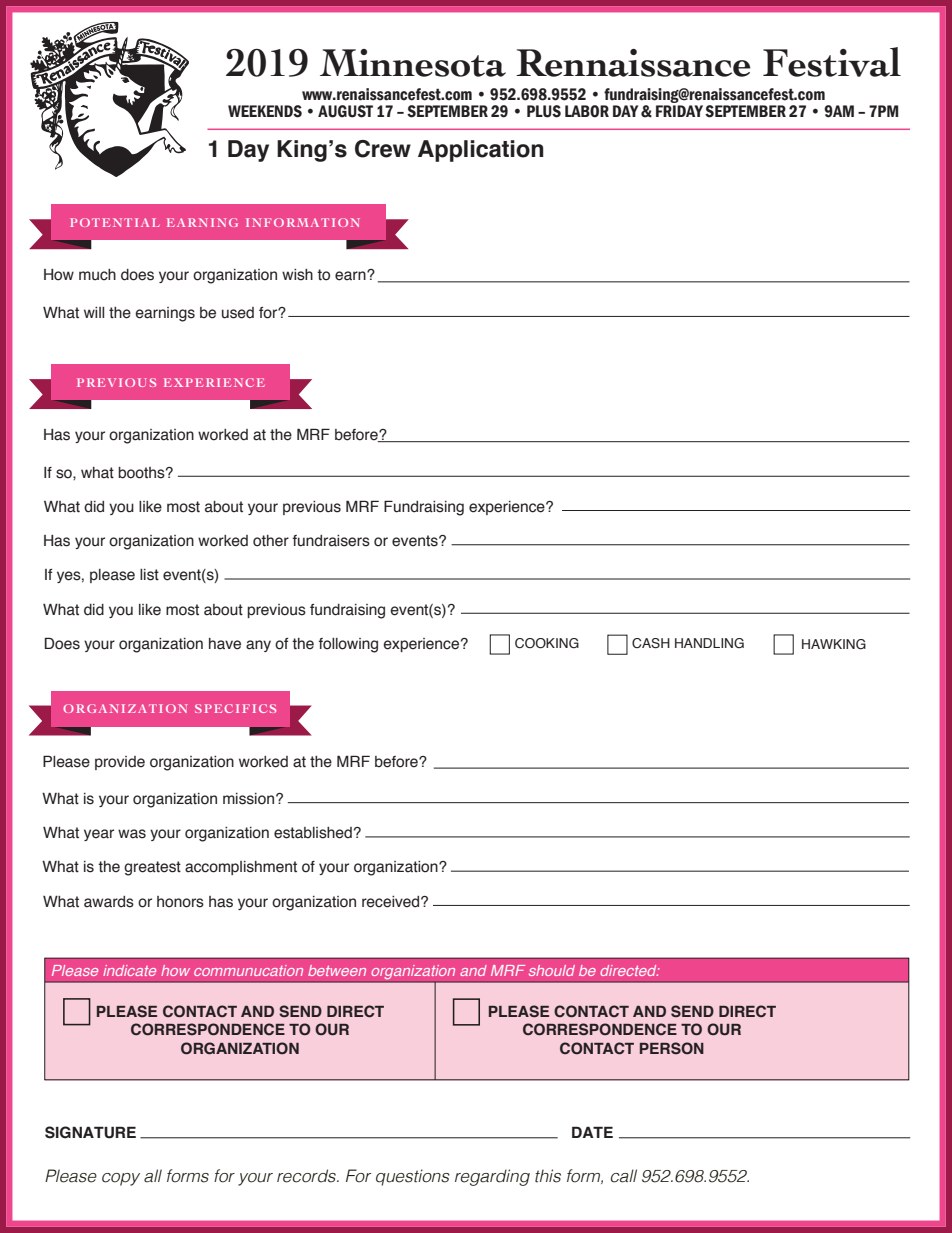 The width and height of the image is (952, 1233). I want to click on copy, so click(121, 1179).
